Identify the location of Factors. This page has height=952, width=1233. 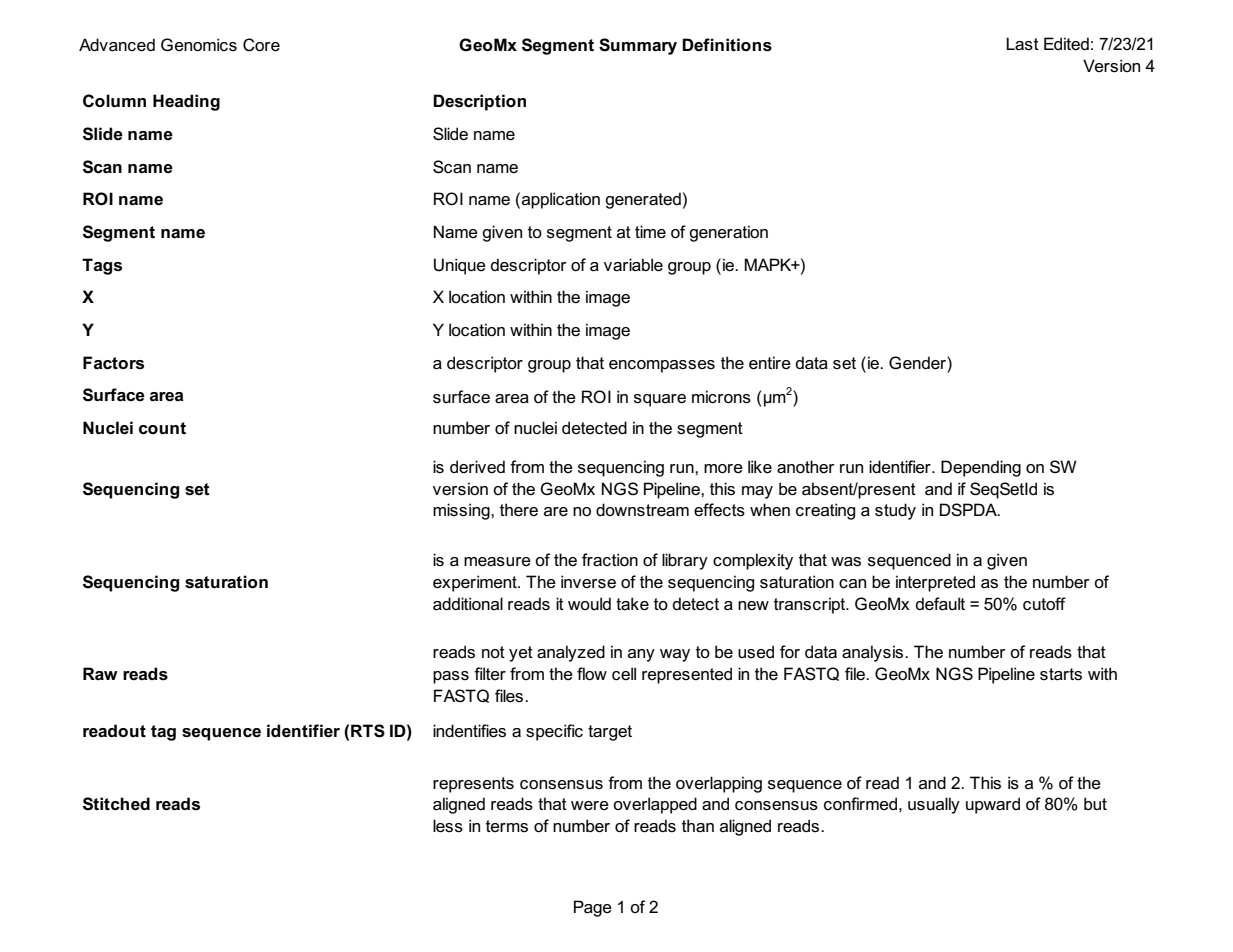
(113, 363).
